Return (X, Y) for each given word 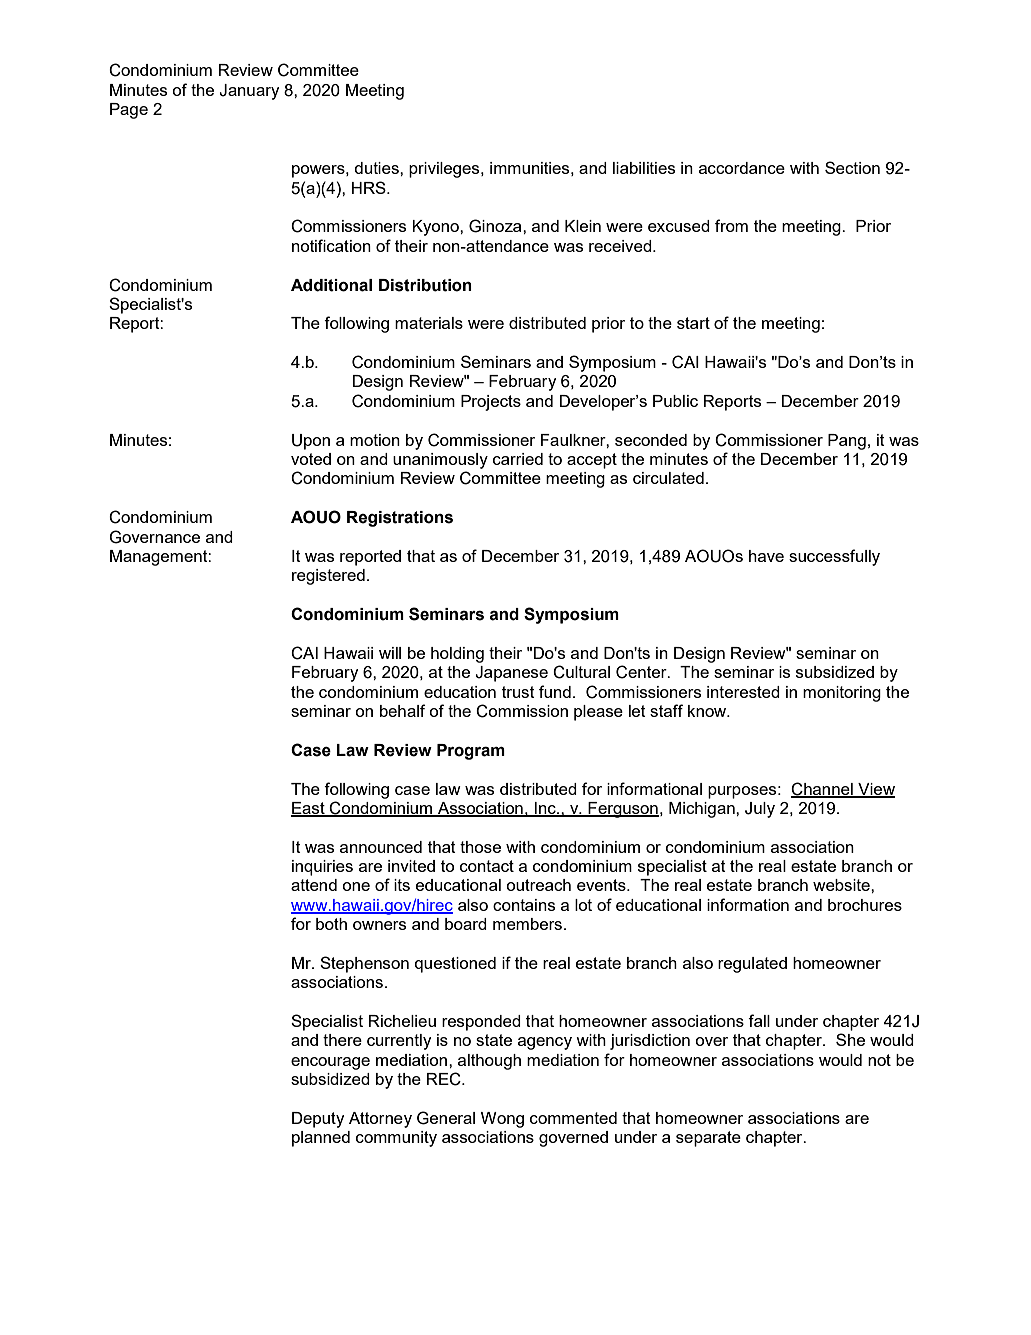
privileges (445, 170)
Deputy (318, 1120)
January (249, 92)
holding (457, 655)
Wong (502, 1120)
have (766, 556)
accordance (742, 168)
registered (328, 577)
